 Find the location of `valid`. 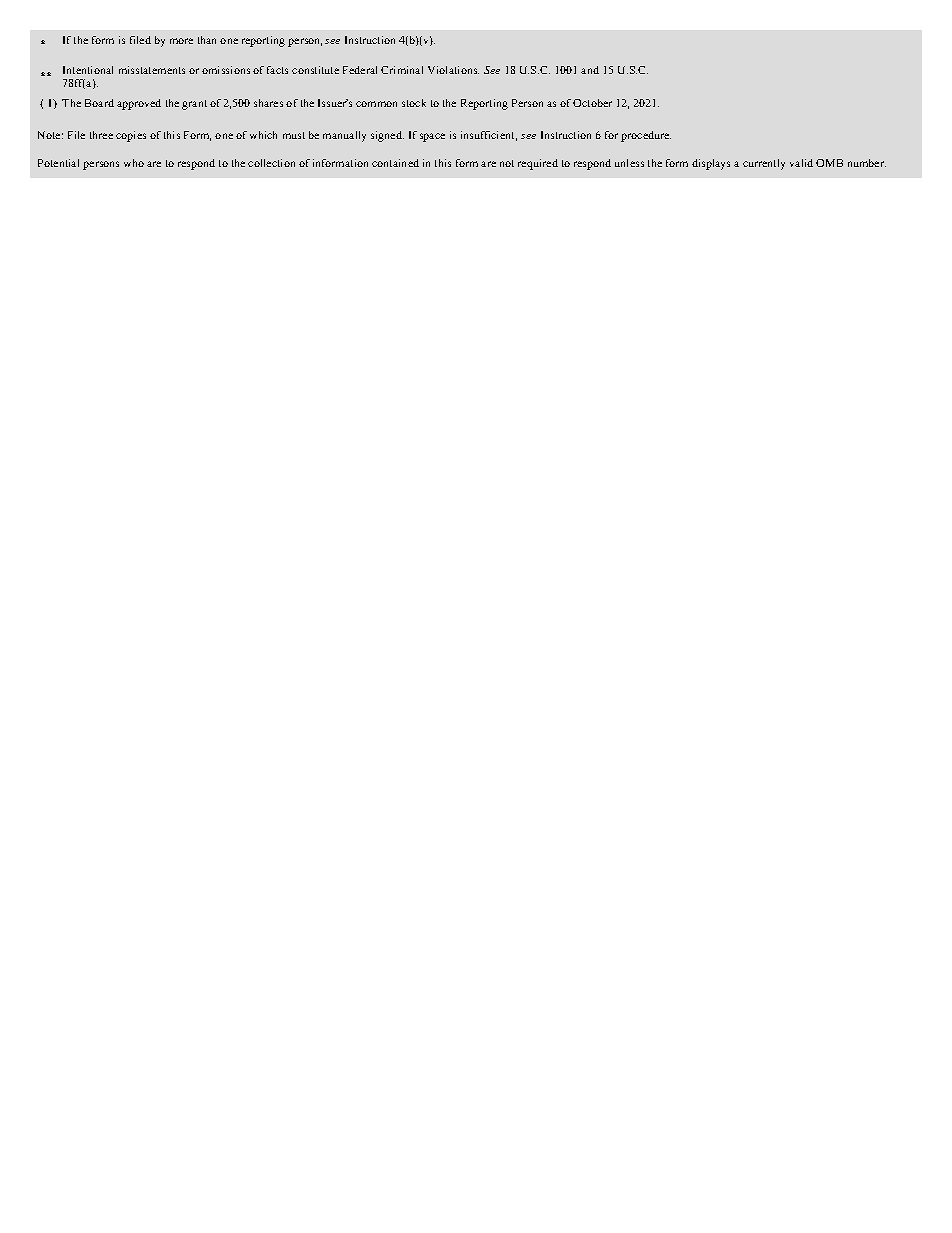

valid is located at coordinates (801, 163).
